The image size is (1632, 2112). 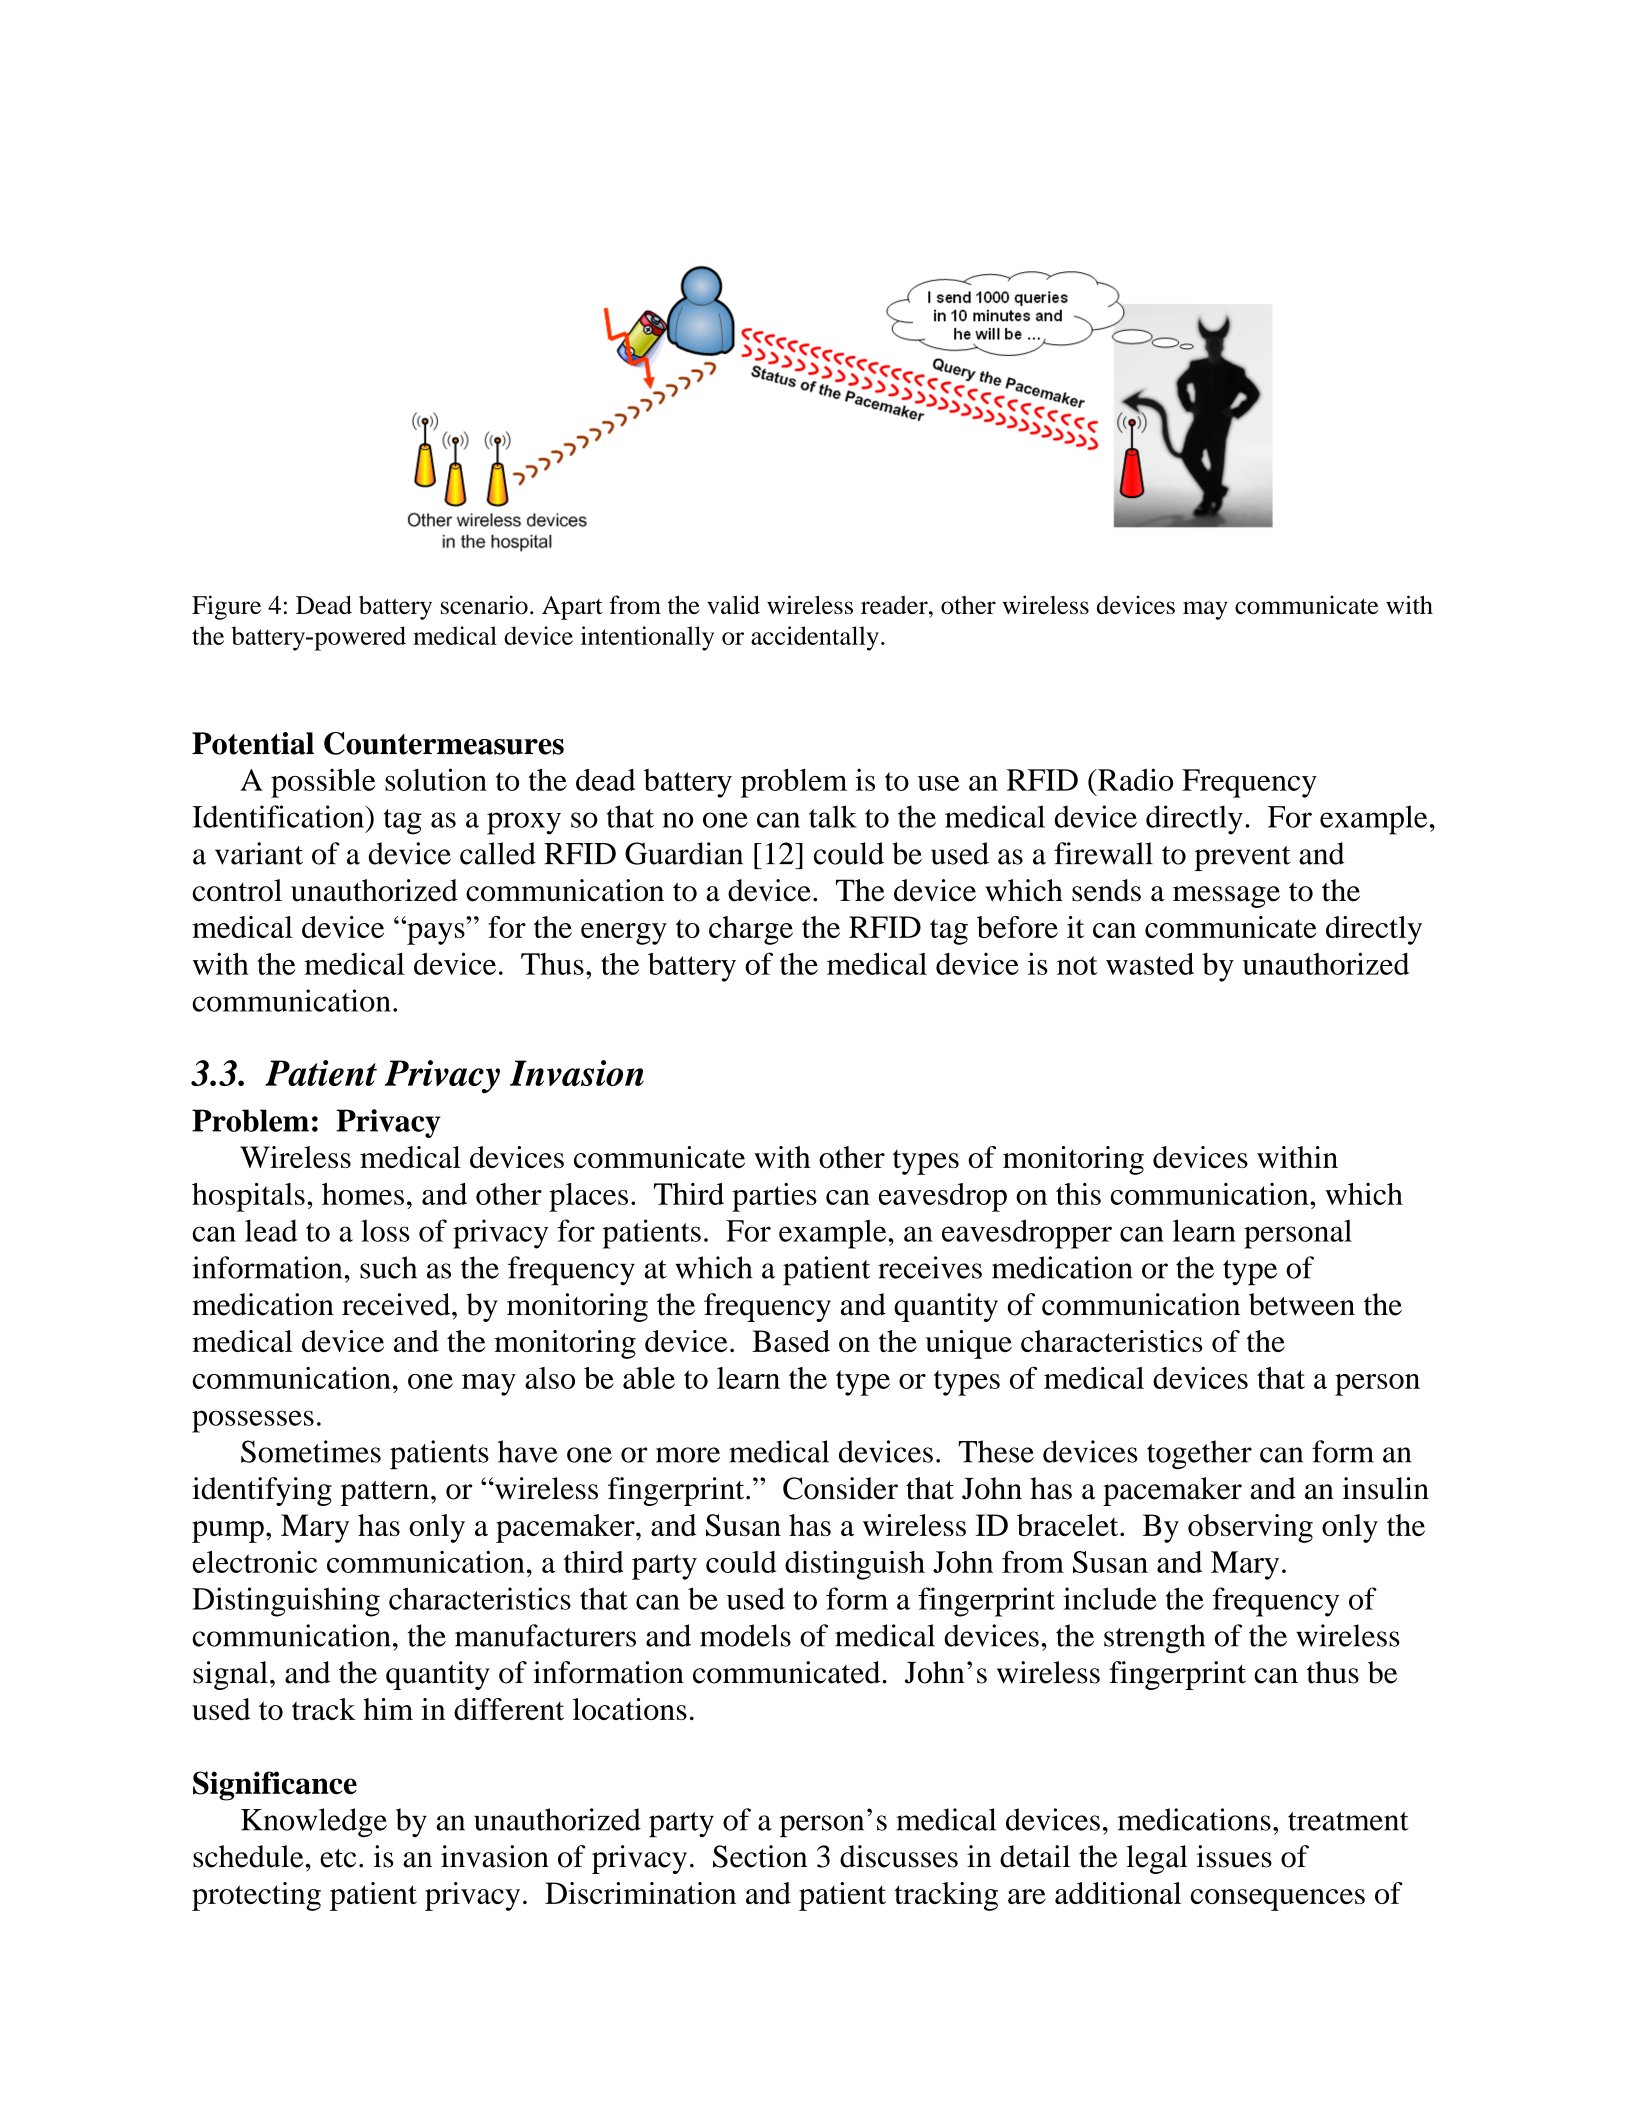 I want to click on parties, so click(x=774, y=1197).
